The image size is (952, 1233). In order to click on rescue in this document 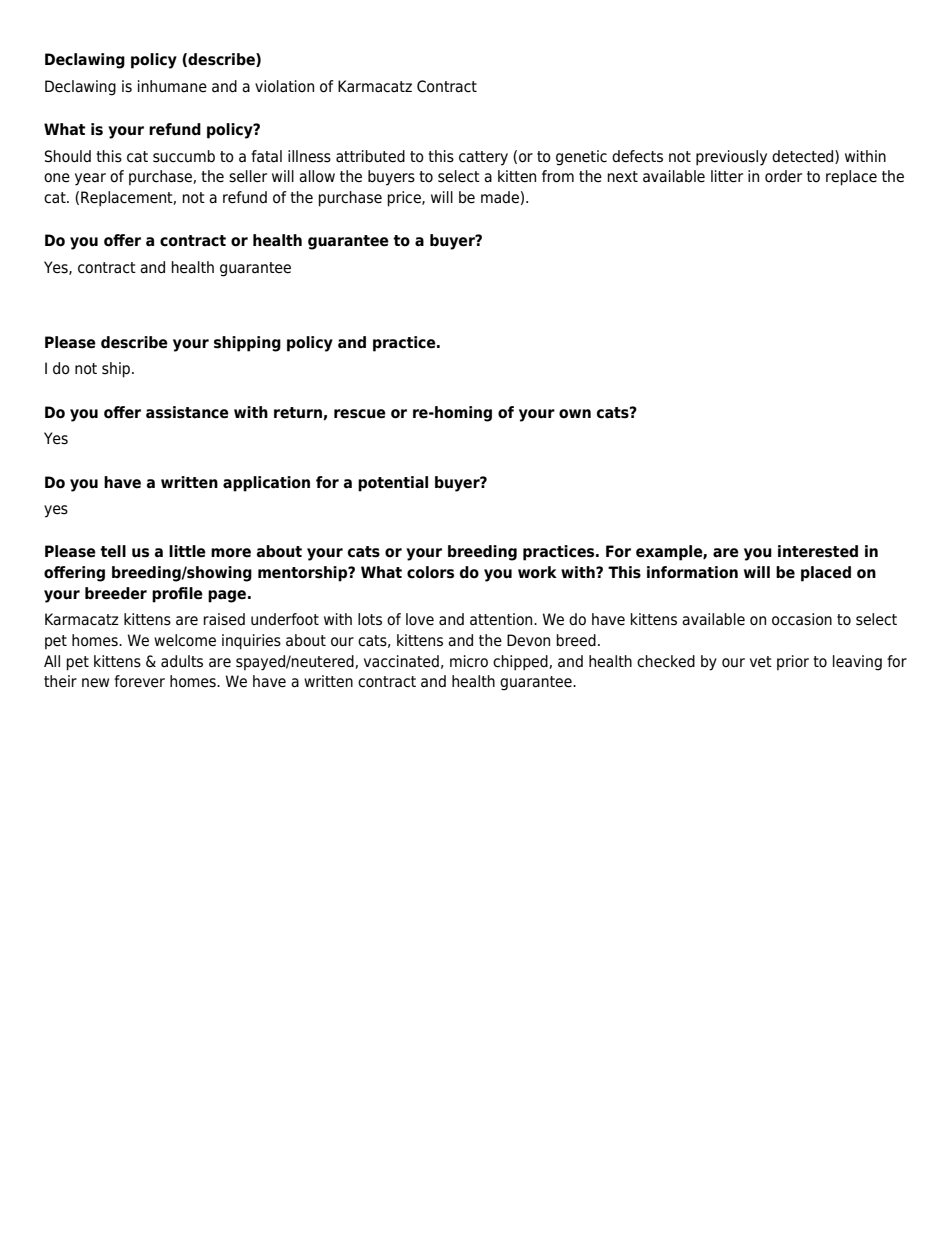, I will do `click(360, 414)`.
